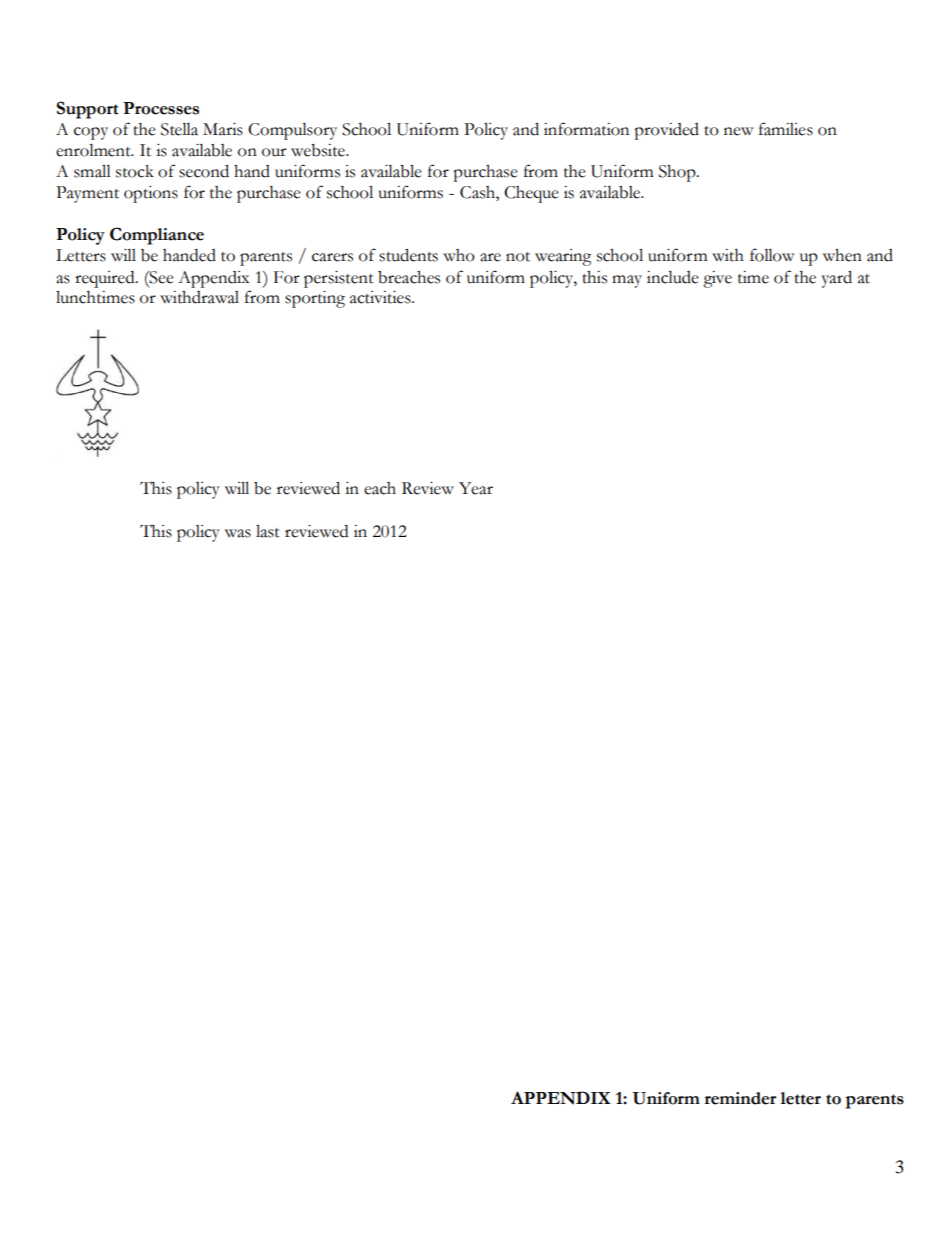 The image size is (952, 1233). Describe the element at coordinates (315, 299) in the screenshot. I see `sporting` at that location.
